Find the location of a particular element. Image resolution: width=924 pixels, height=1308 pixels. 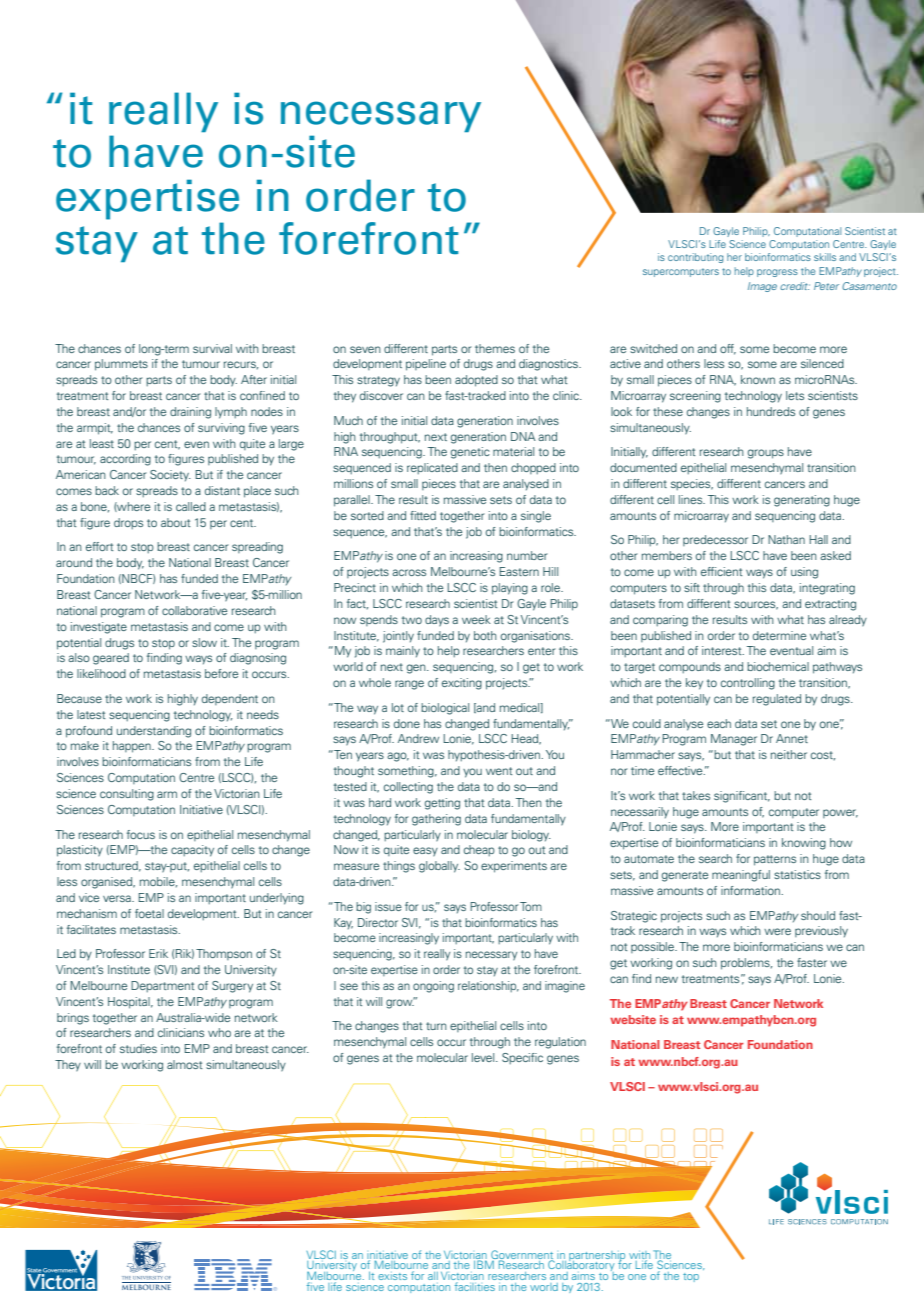

Image is located at coordinates (762, 287).
